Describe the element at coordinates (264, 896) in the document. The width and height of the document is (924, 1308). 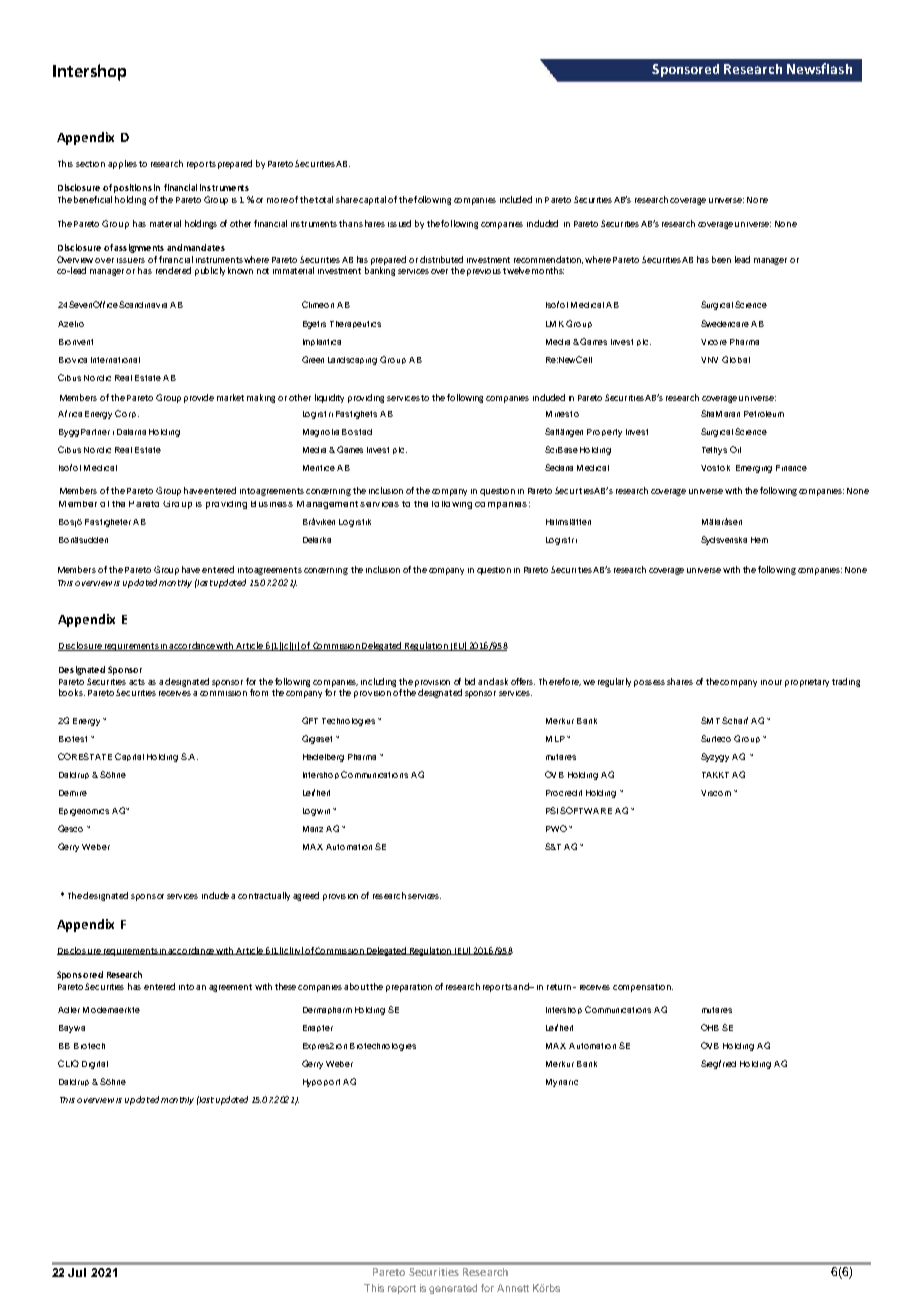
I see `contractually` at that location.
